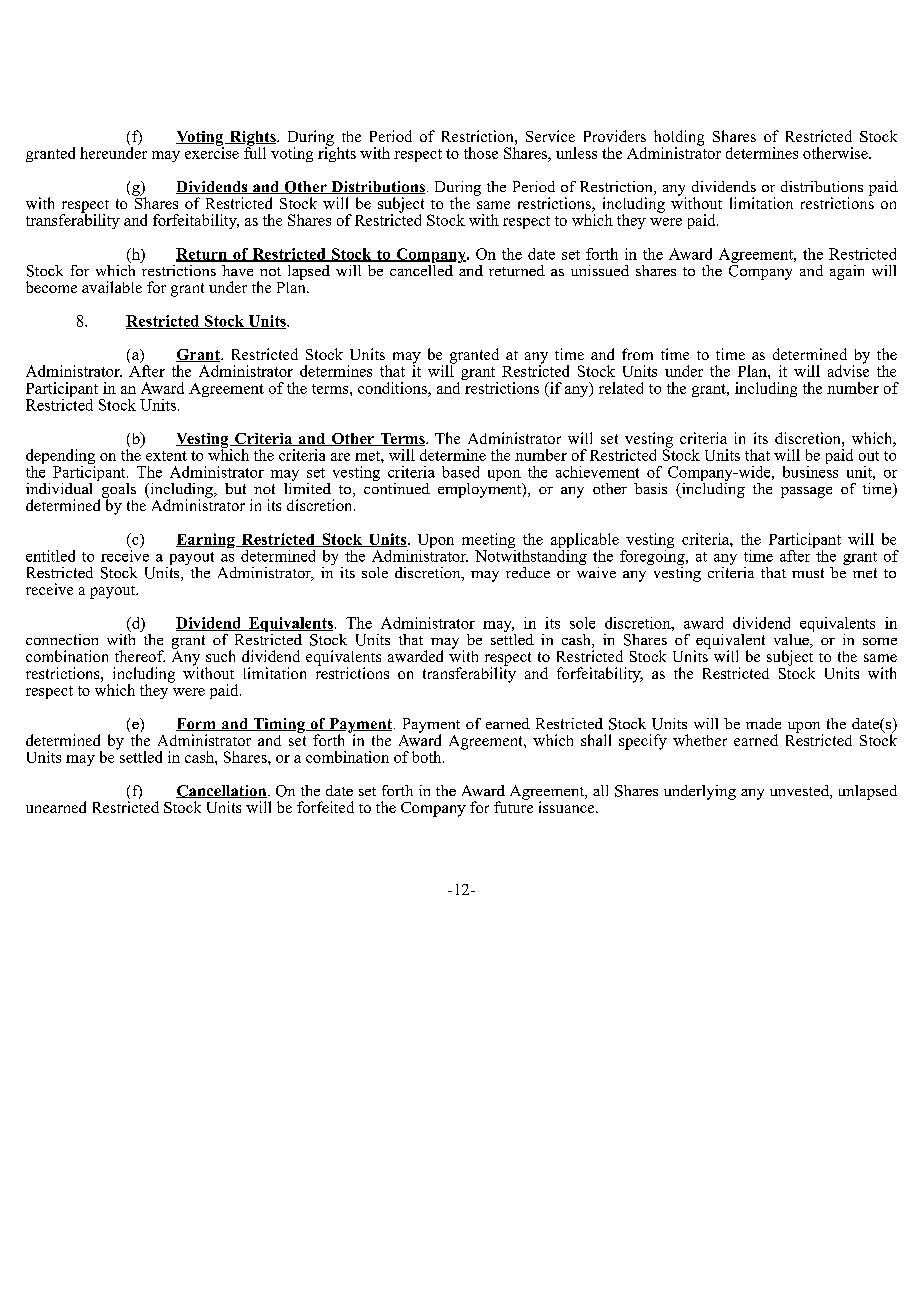  Describe the element at coordinates (222, 791) in the document. I see `Cancellation` at that location.
